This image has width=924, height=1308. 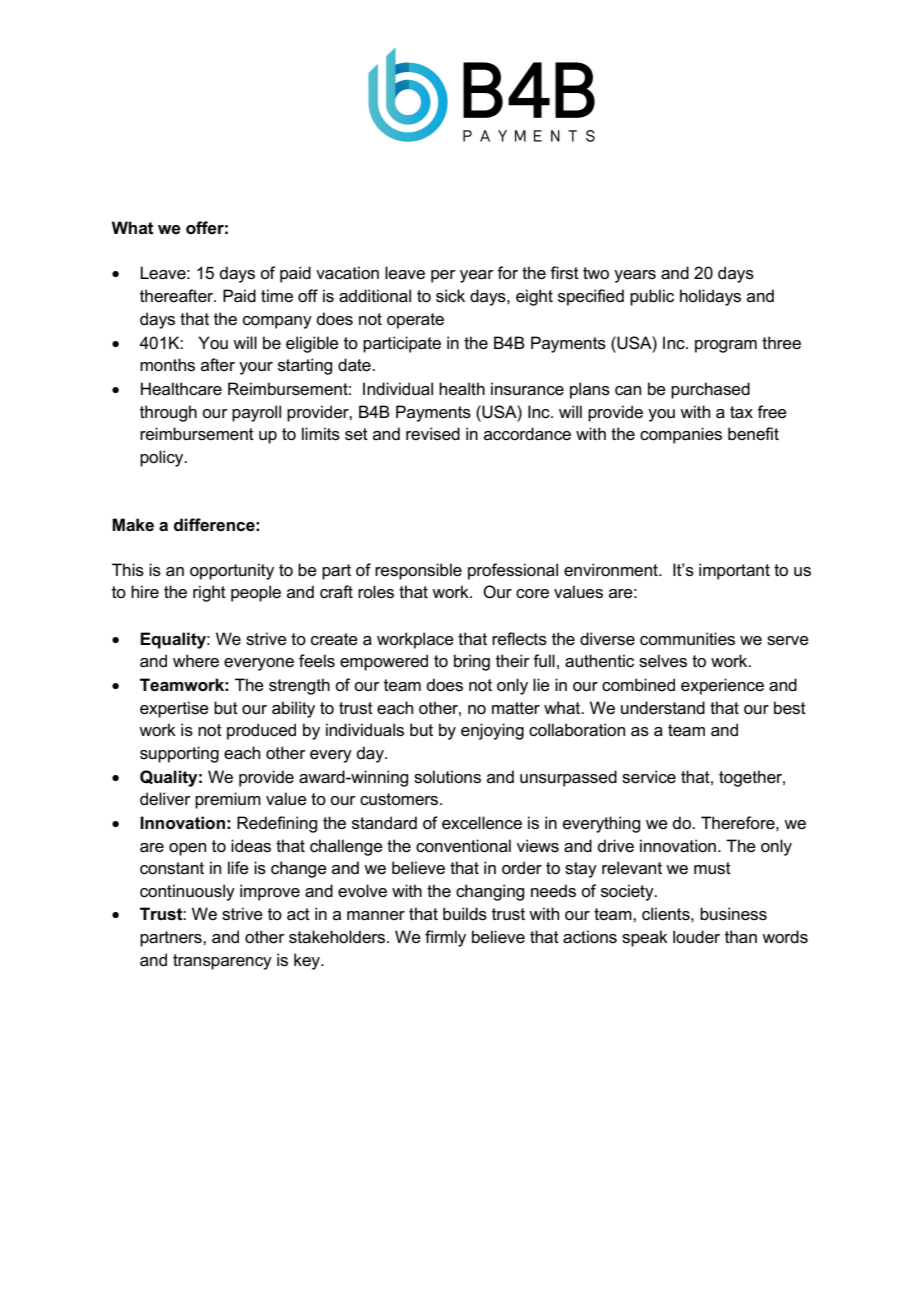 I want to click on excellence, so click(x=482, y=823).
